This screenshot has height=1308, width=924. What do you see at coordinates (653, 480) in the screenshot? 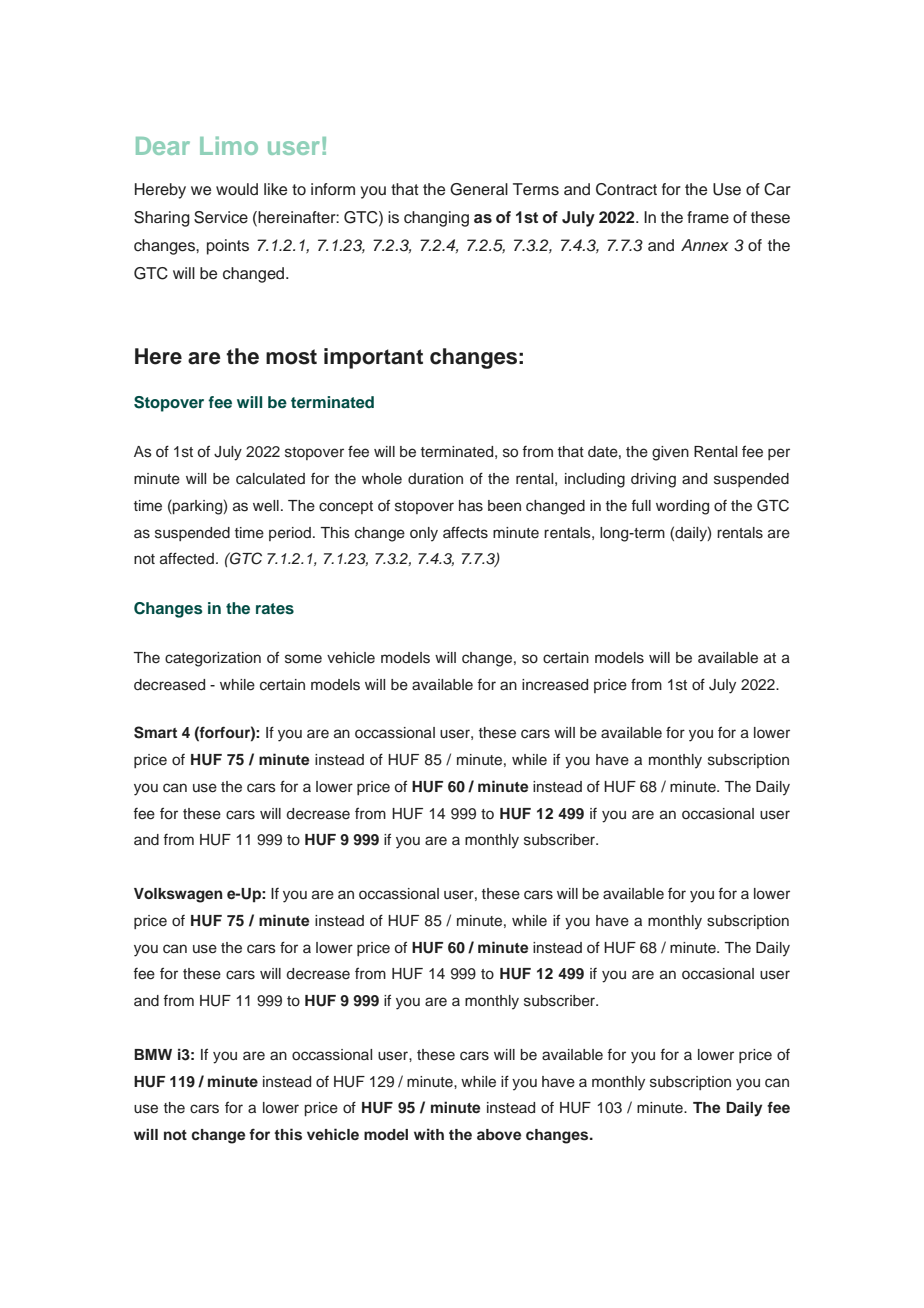
I see `driving` at bounding box center [653, 480].
